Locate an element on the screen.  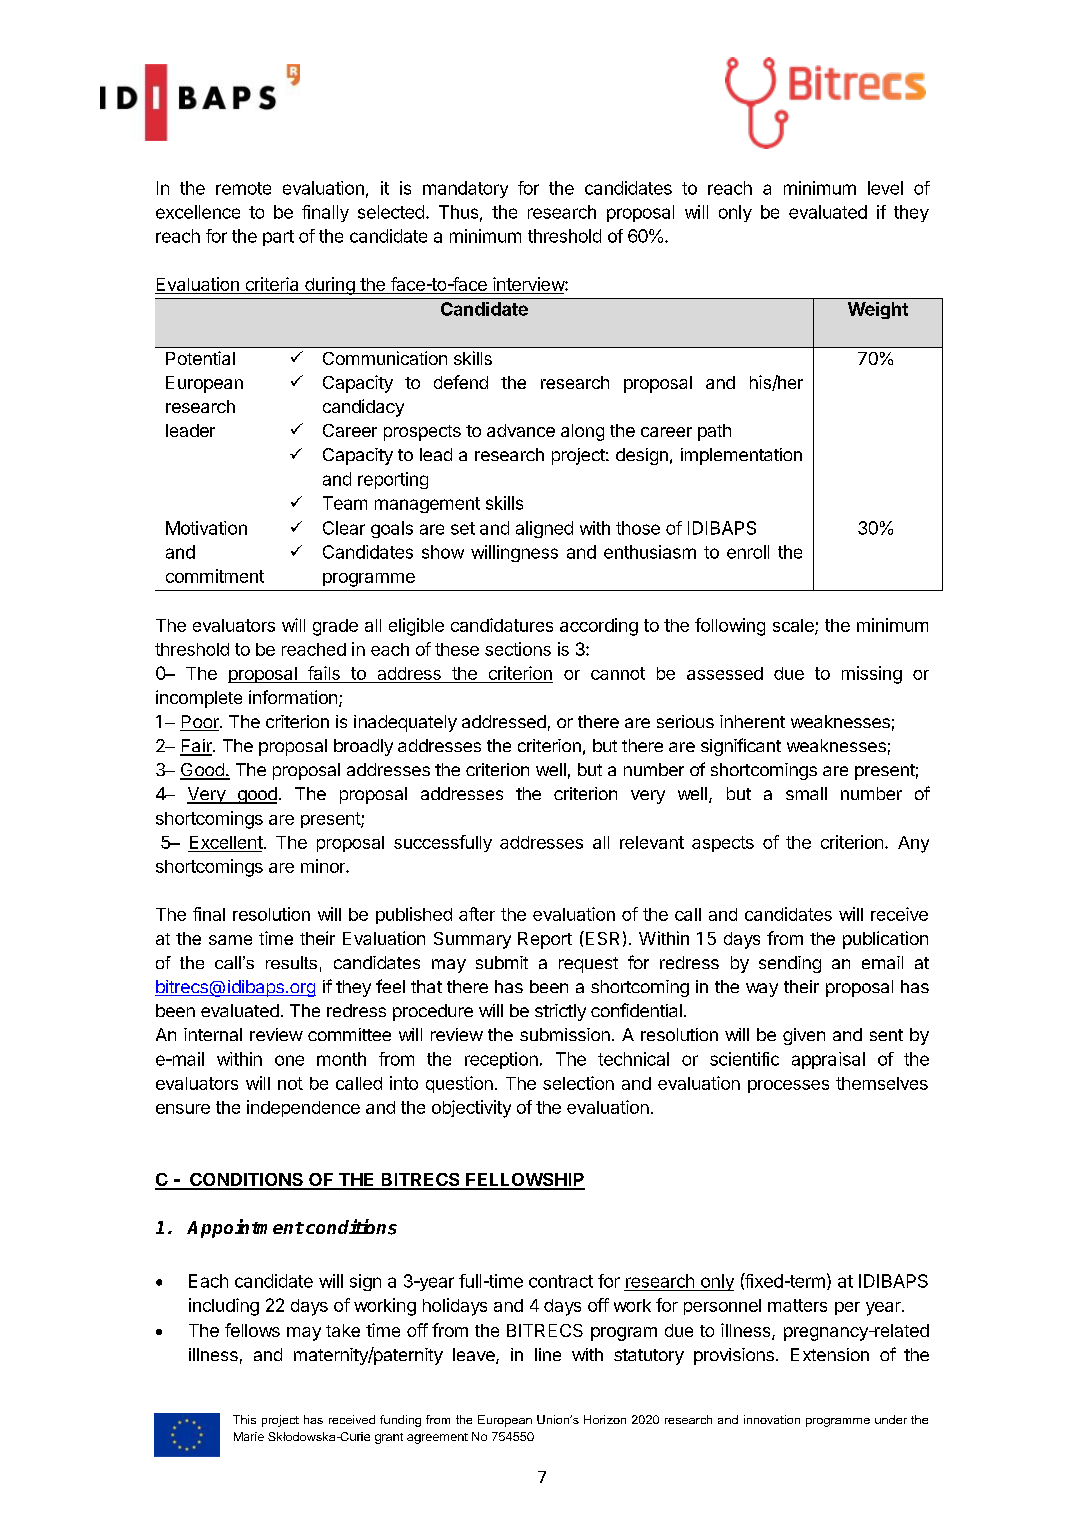
part is located at coordinates (278, 238).
